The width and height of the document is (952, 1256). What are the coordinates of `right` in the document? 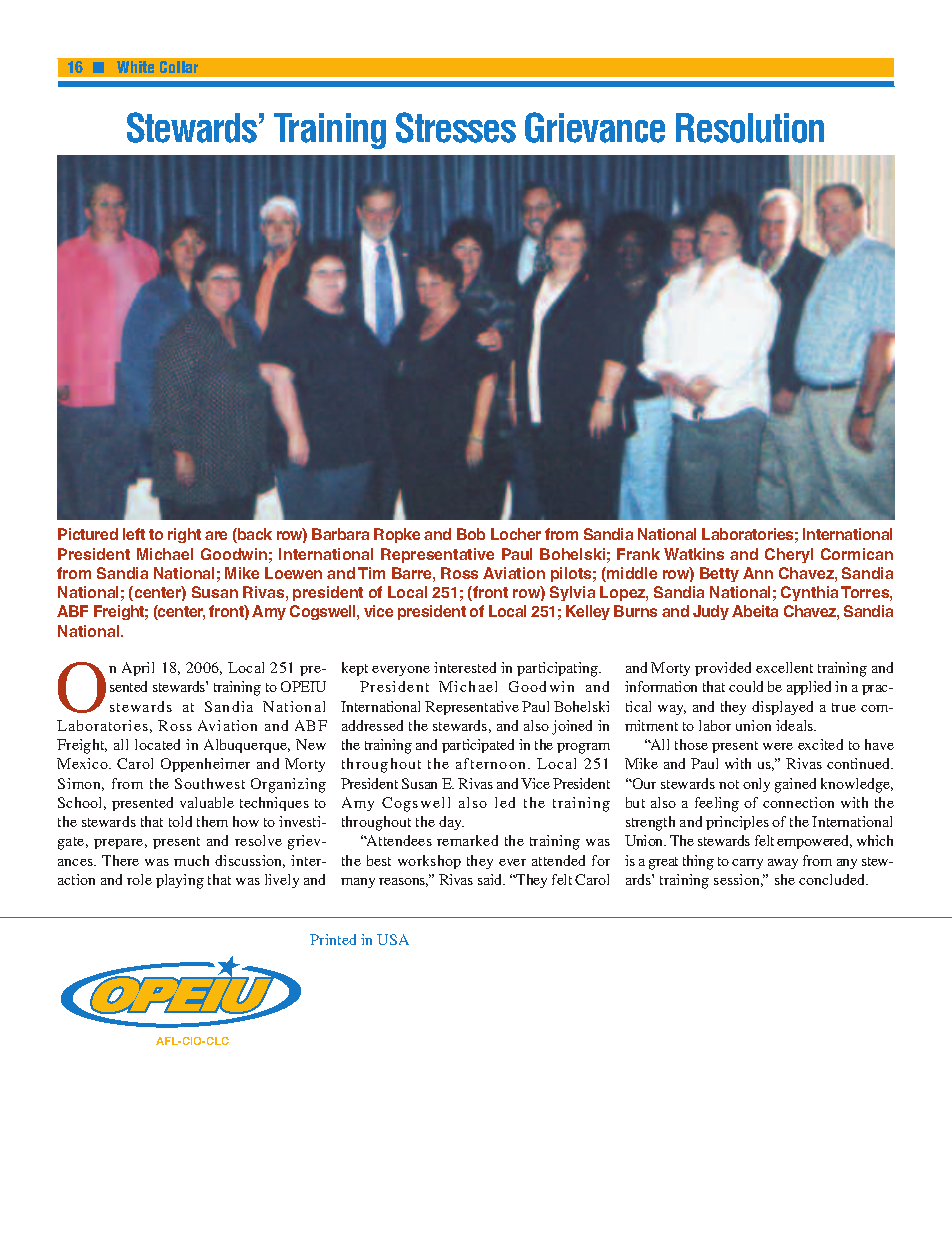 It's located at (184, 535).
